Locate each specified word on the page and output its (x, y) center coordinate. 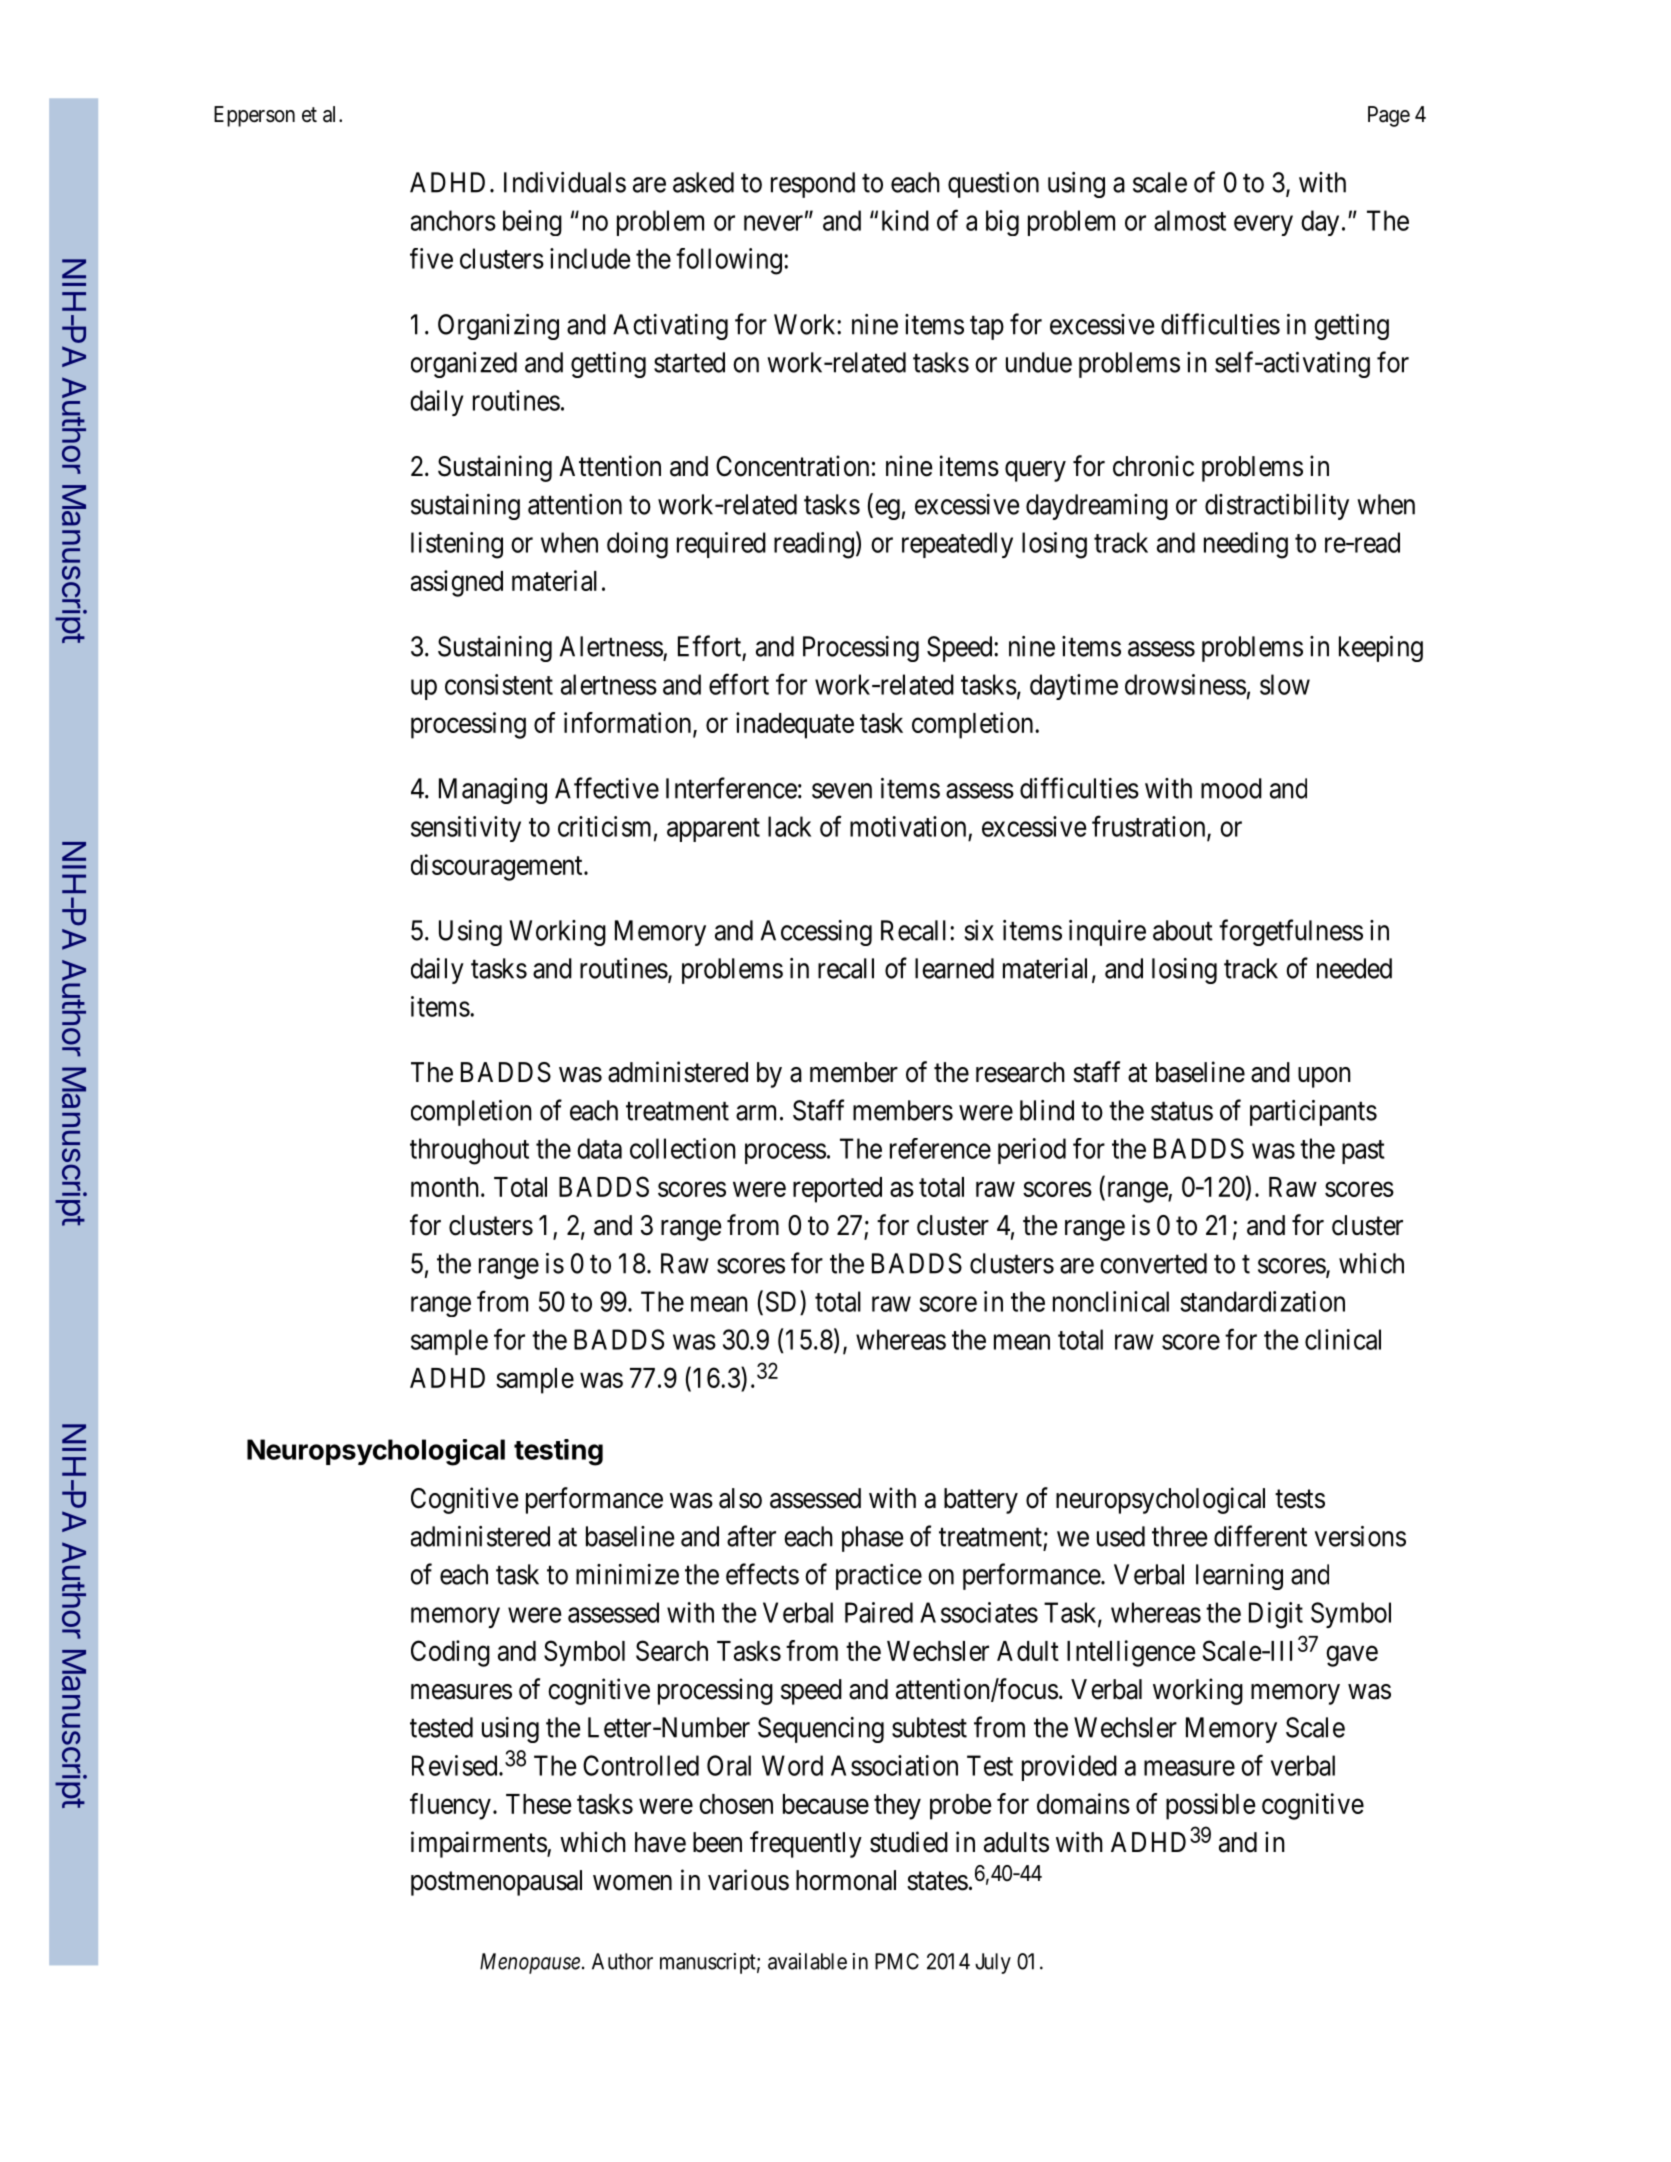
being (532, 223)
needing (1246, 545)
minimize (627, 1574)
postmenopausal (496, 1883)
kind (905, 220)
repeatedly (957, 545)
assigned (457, 583)
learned (954, 968)
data (599, 1148)
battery (981, 1501)
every (1263, 225)
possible (1211, 1806)
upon (1324, 1077)
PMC (897, 1961)
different (1260, 1536)
